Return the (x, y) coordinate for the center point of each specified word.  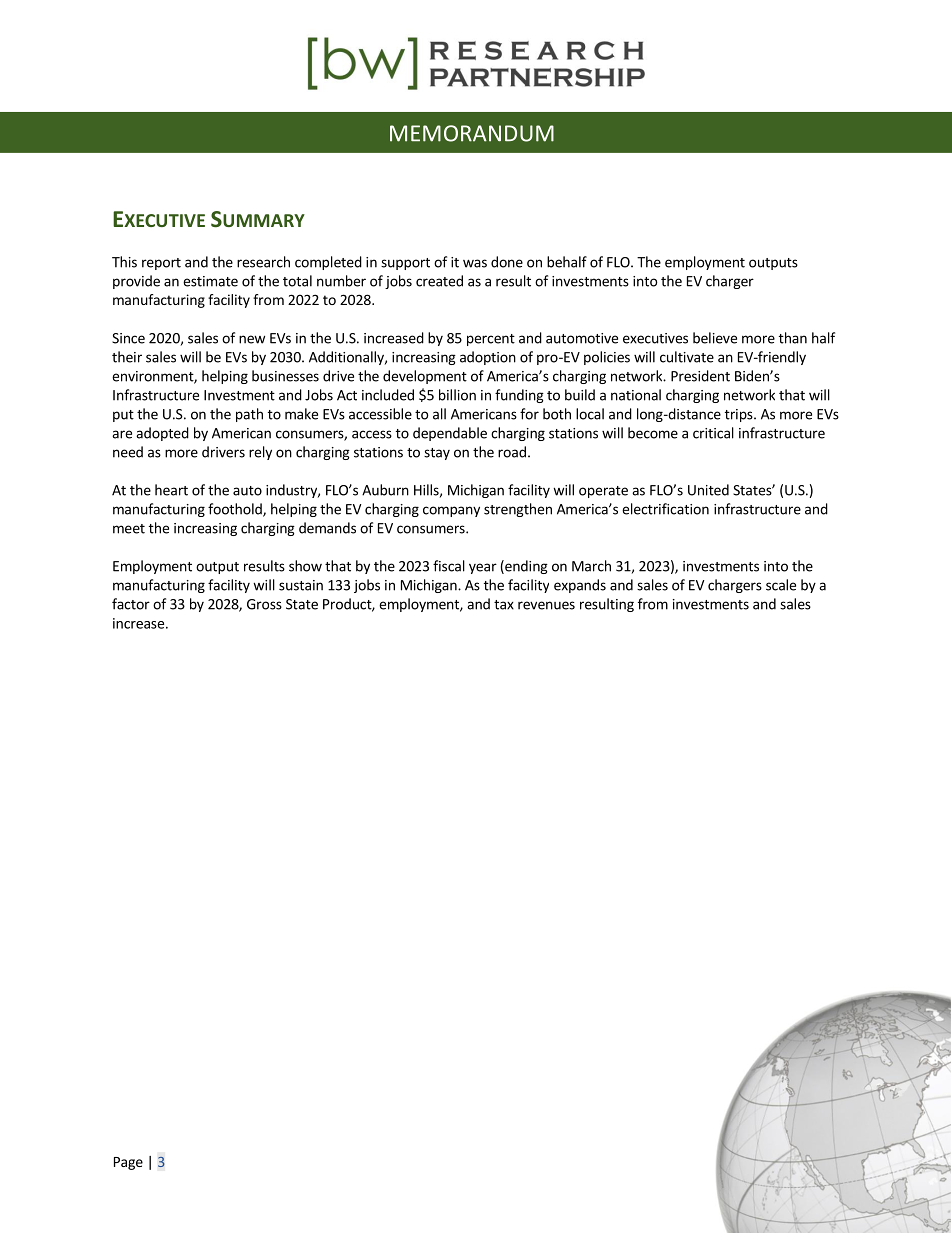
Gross (264, 604)
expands (580, 586)
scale (781, 585)
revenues (546, 605)
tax (504, 605)
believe (715, 338)
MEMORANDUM (472, 133)
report (161, 264)
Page (128, 1163)
